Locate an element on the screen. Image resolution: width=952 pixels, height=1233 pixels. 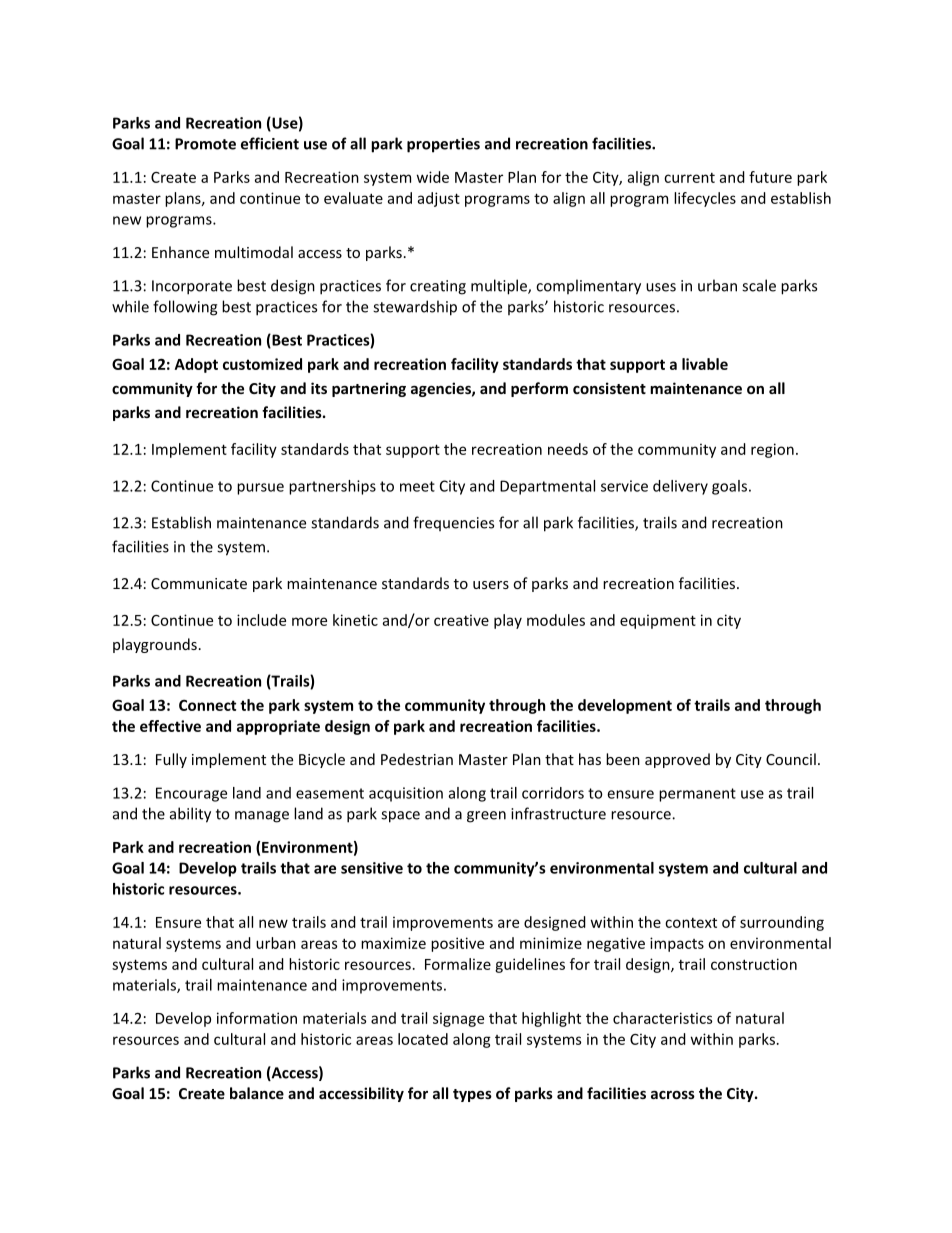
perform is located at coordinates (539, 389).
